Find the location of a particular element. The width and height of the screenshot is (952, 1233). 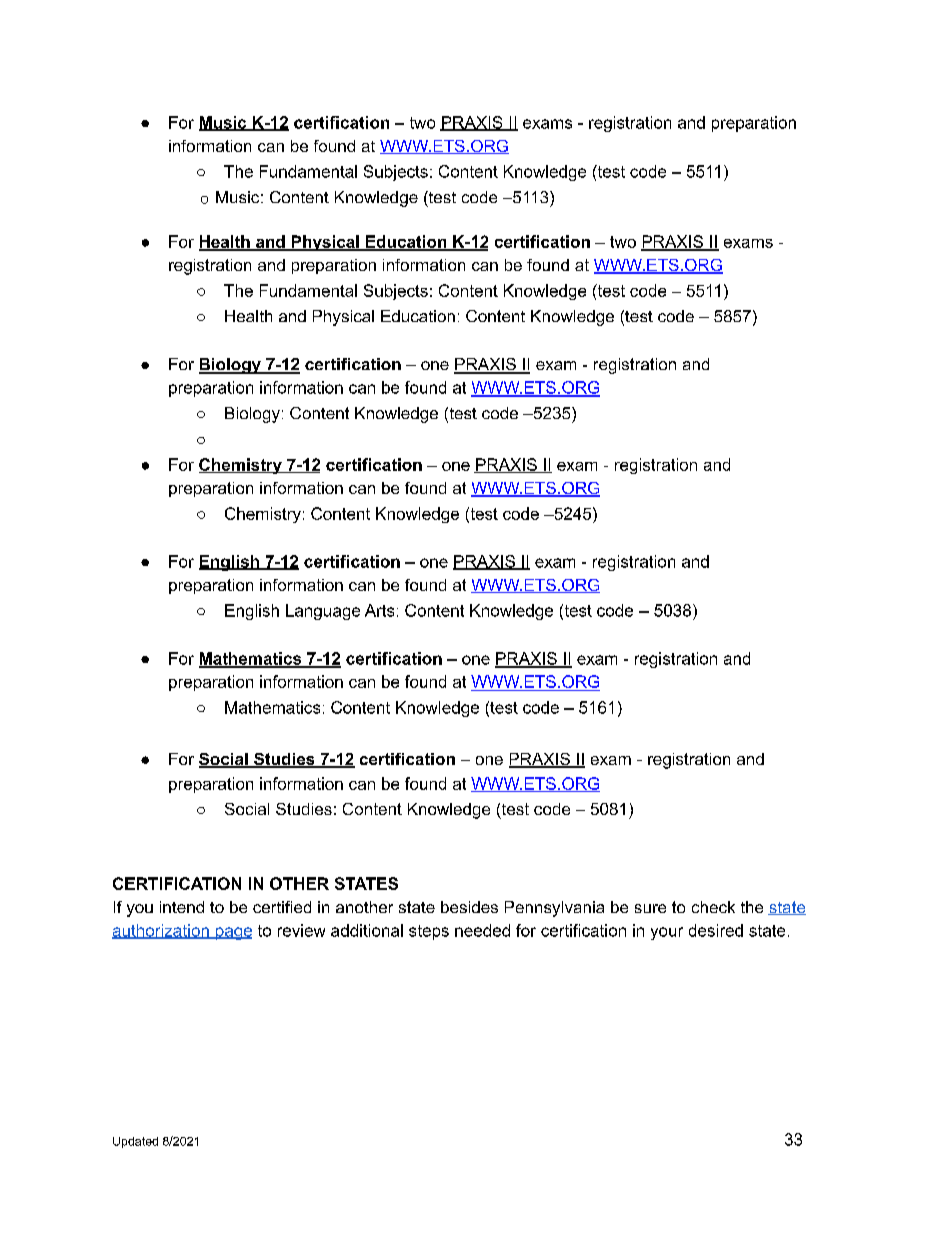

Language is located at coordinates (323, 612).
